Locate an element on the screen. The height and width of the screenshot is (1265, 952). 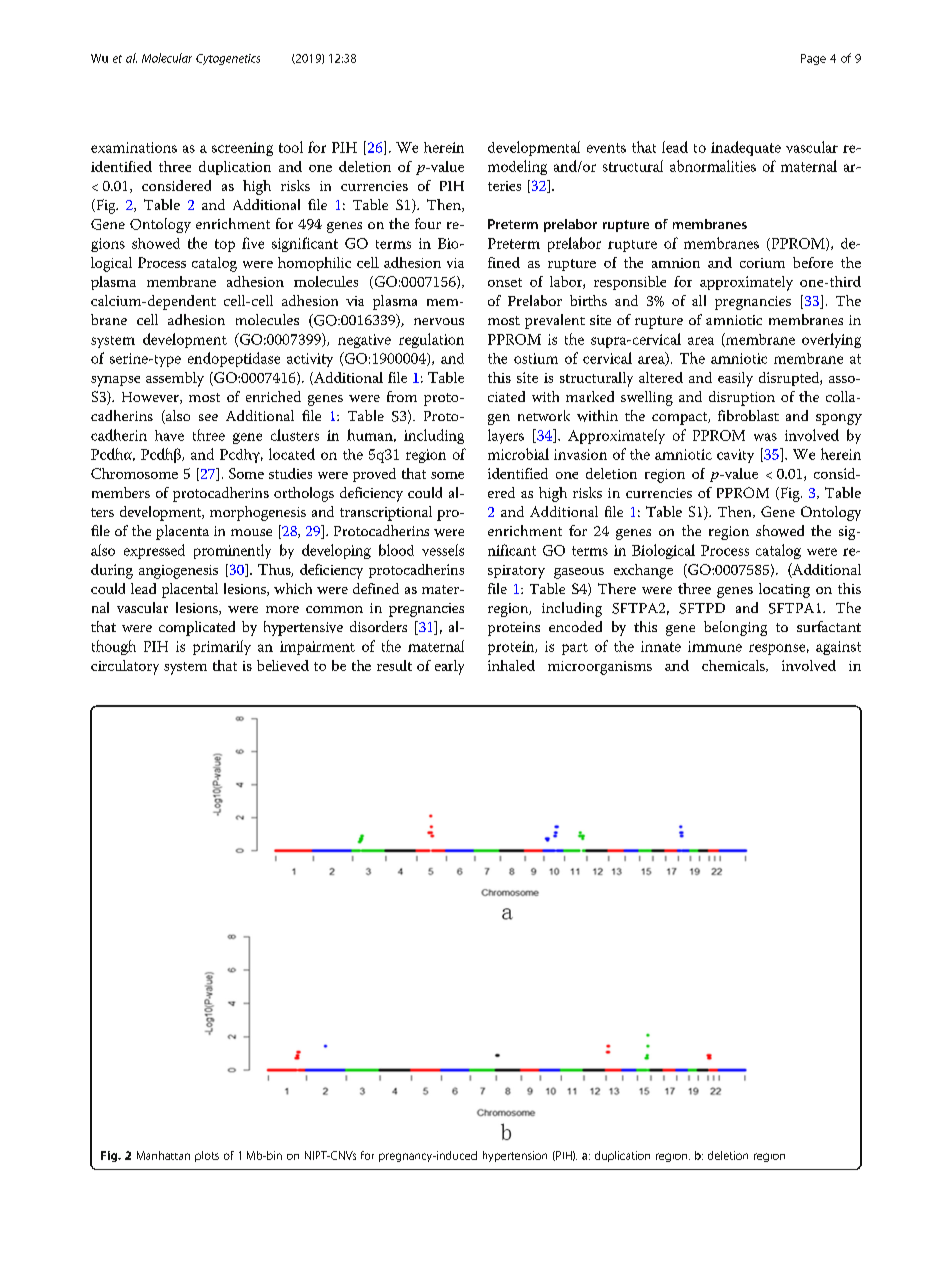
plots is located at coordinates (207, 1156).
